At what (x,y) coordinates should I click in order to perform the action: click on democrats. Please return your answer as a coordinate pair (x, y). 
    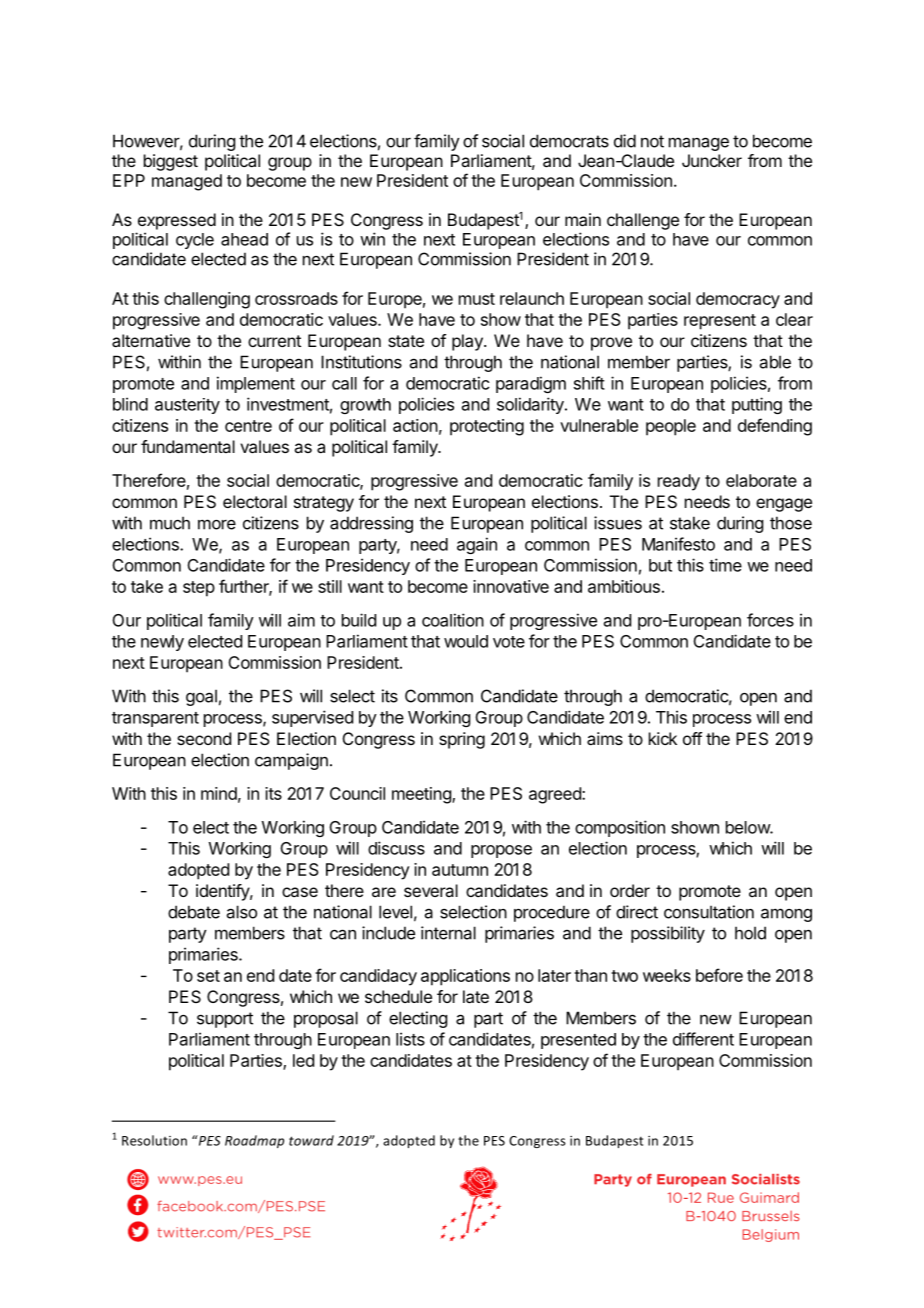
    Looking at the image, I should click on (569, 141).
